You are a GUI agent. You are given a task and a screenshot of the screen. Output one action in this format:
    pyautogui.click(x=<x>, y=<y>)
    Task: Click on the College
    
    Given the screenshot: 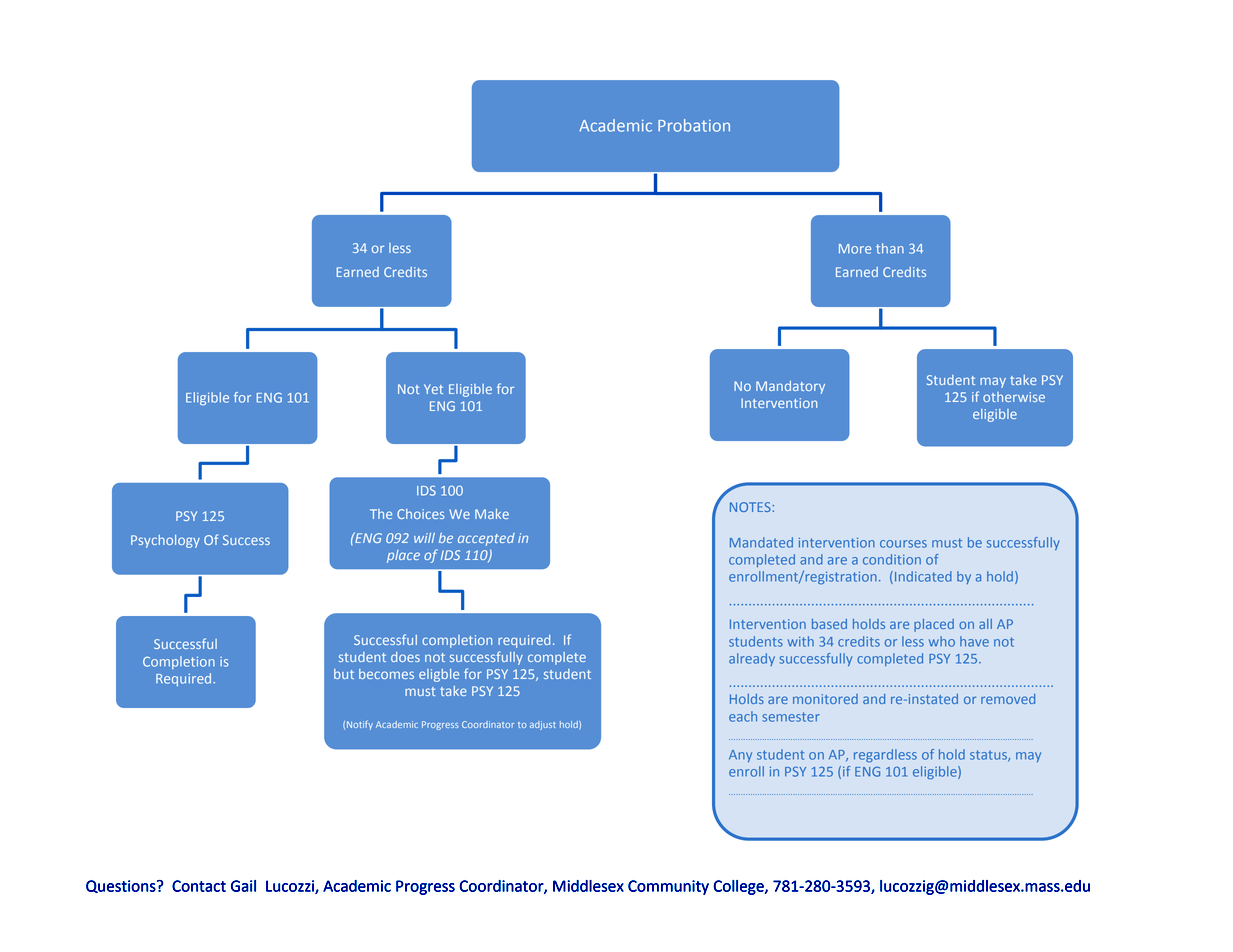 What is the action you would take?
    pyautogui.click(x=739, y=887)
